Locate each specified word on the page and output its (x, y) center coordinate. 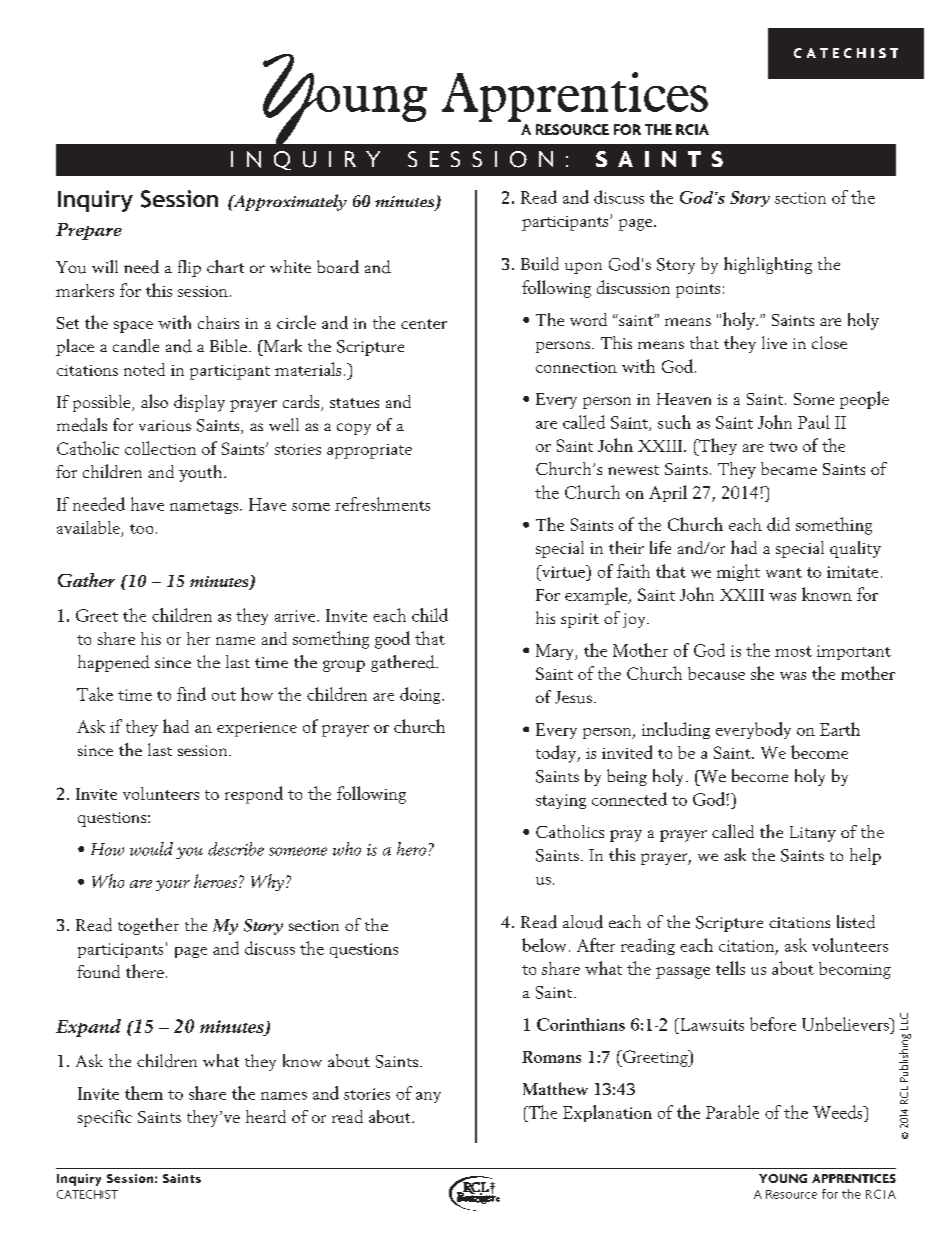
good (392, 640)
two (783, 447)
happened (114, 663)
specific (105, 1118)
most (793, 651)
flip (189, 268)
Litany (813, 834)
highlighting (768, 265)
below (544, 945)
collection (160, 448)
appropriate (369, 451)
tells (730, 968)
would (151, 849)
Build (540, 264)
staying (561, 801)
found (98, 971)
